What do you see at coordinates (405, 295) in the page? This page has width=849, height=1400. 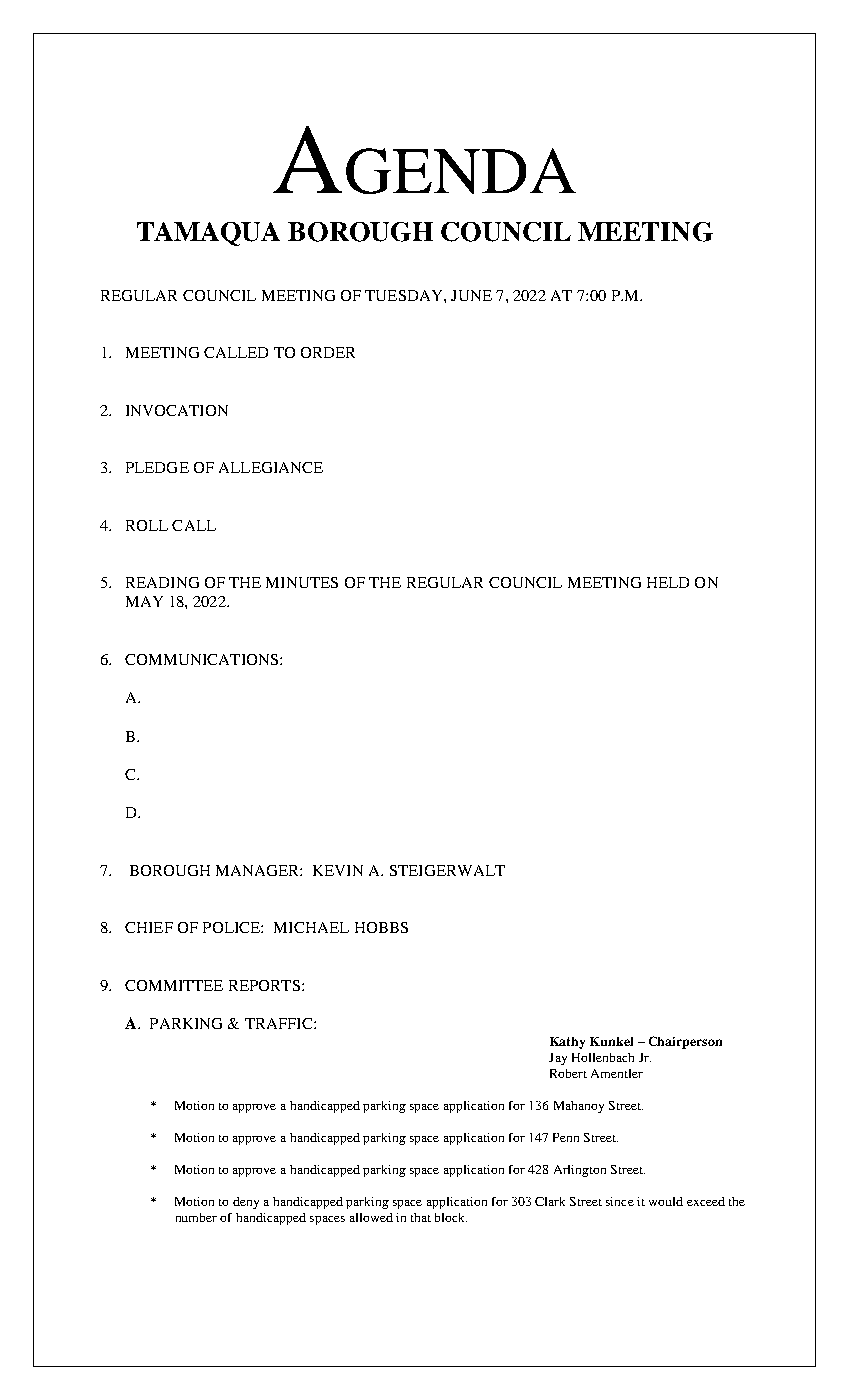 I see `TUESDAY` at bounding box center [405, 295].
